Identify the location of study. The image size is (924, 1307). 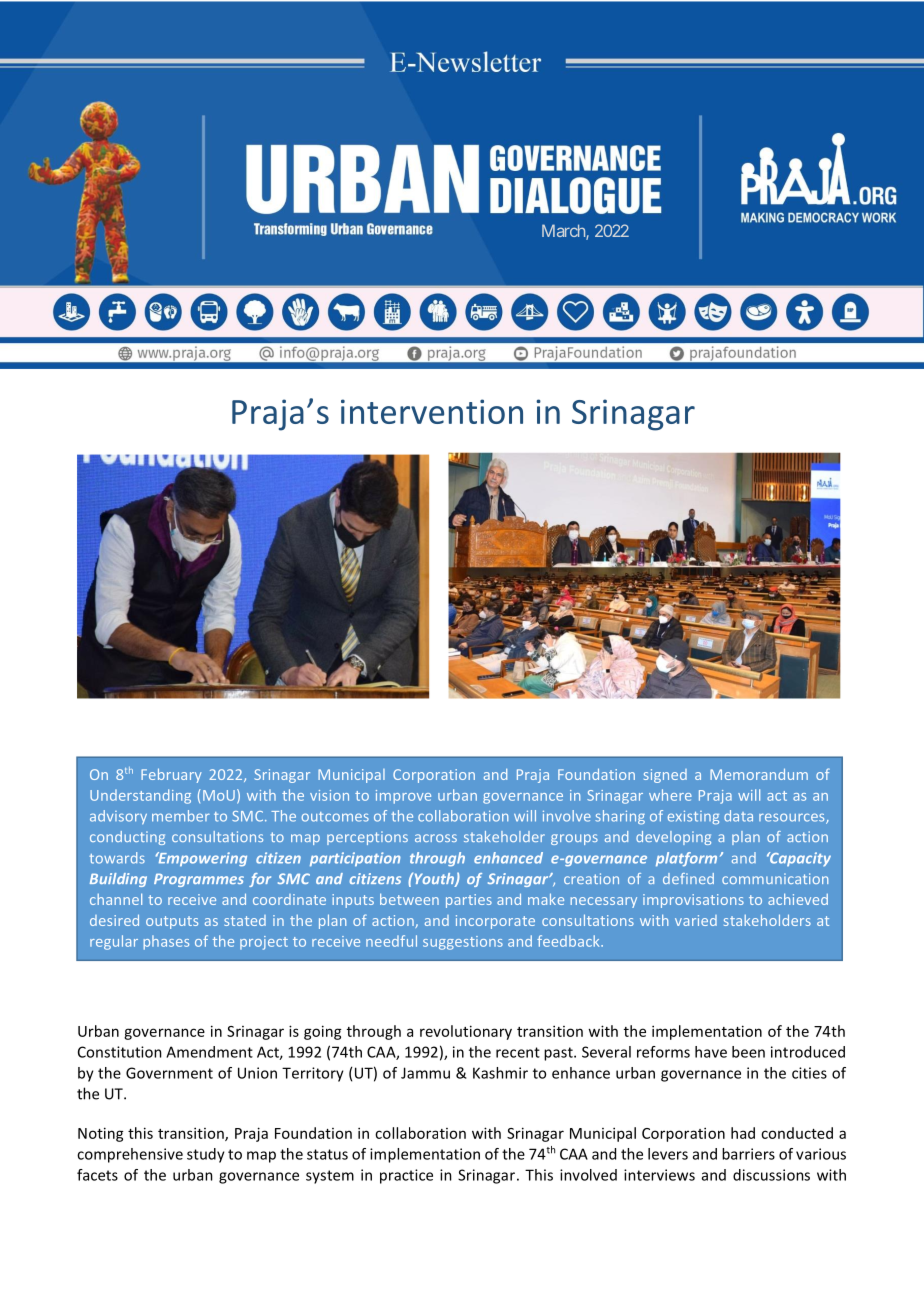
(206, 1155).
